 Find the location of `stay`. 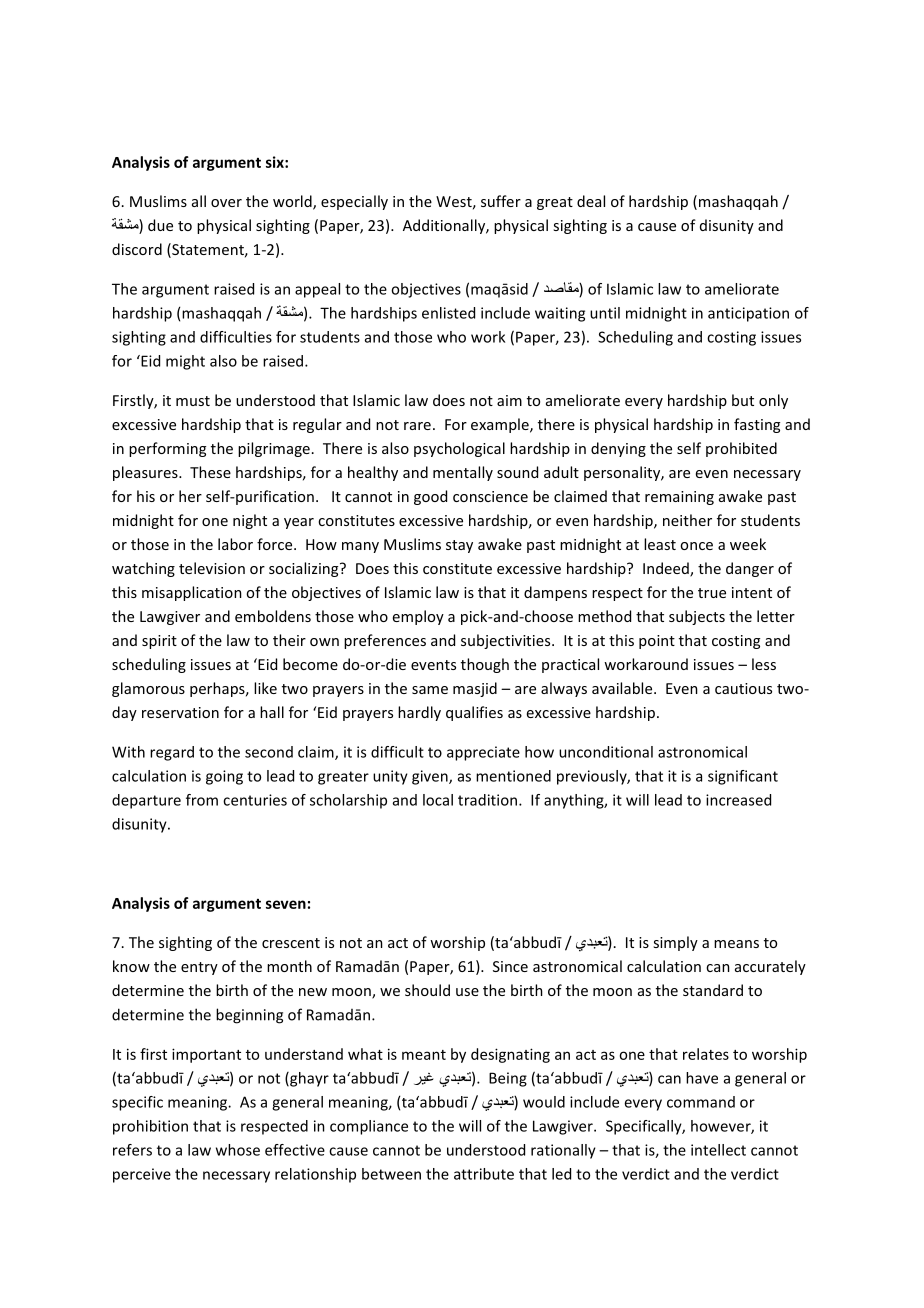

stay is located at coordinates (459, 546).
